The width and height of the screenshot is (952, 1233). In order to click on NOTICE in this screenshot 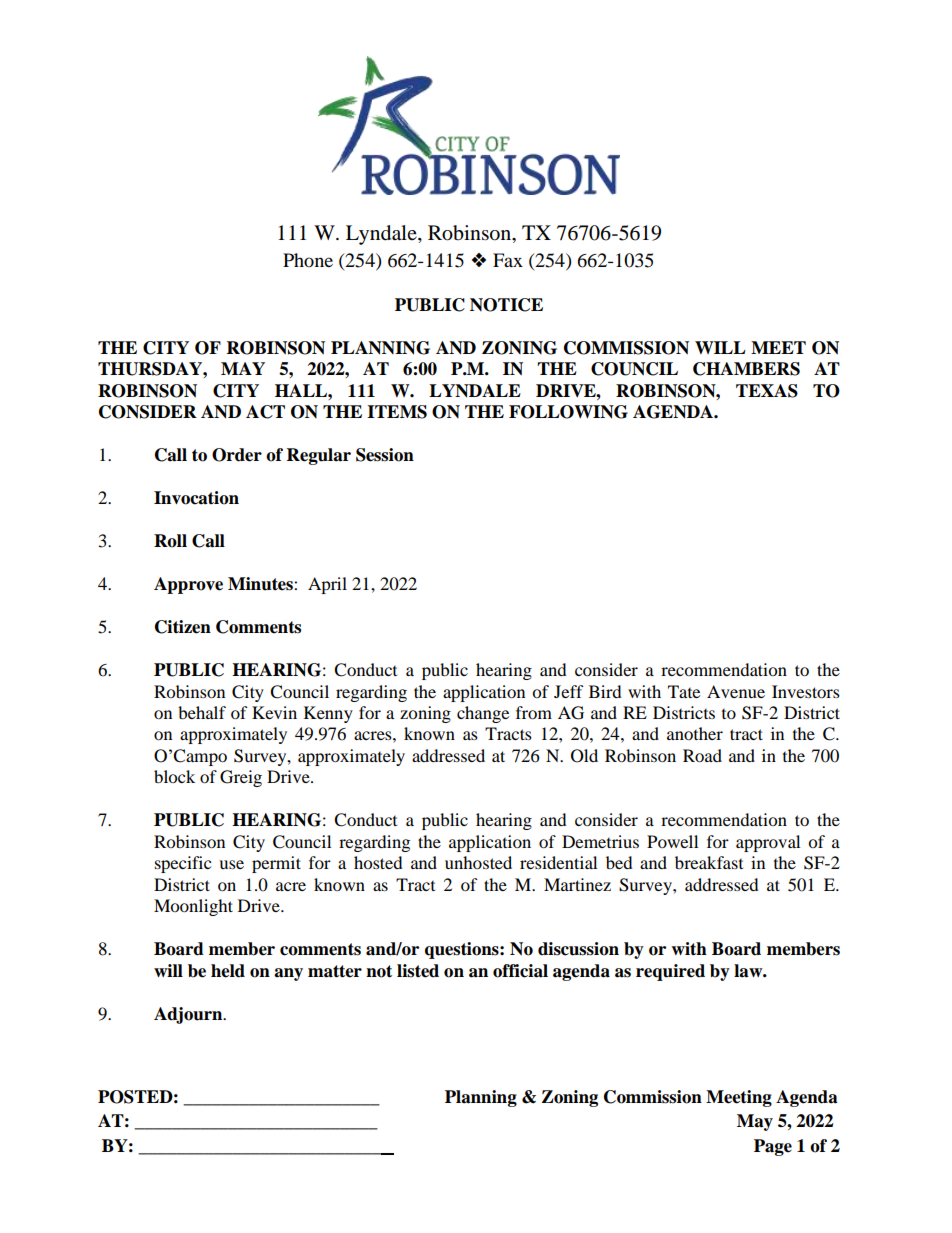, I will do `click(506, 305)`.
